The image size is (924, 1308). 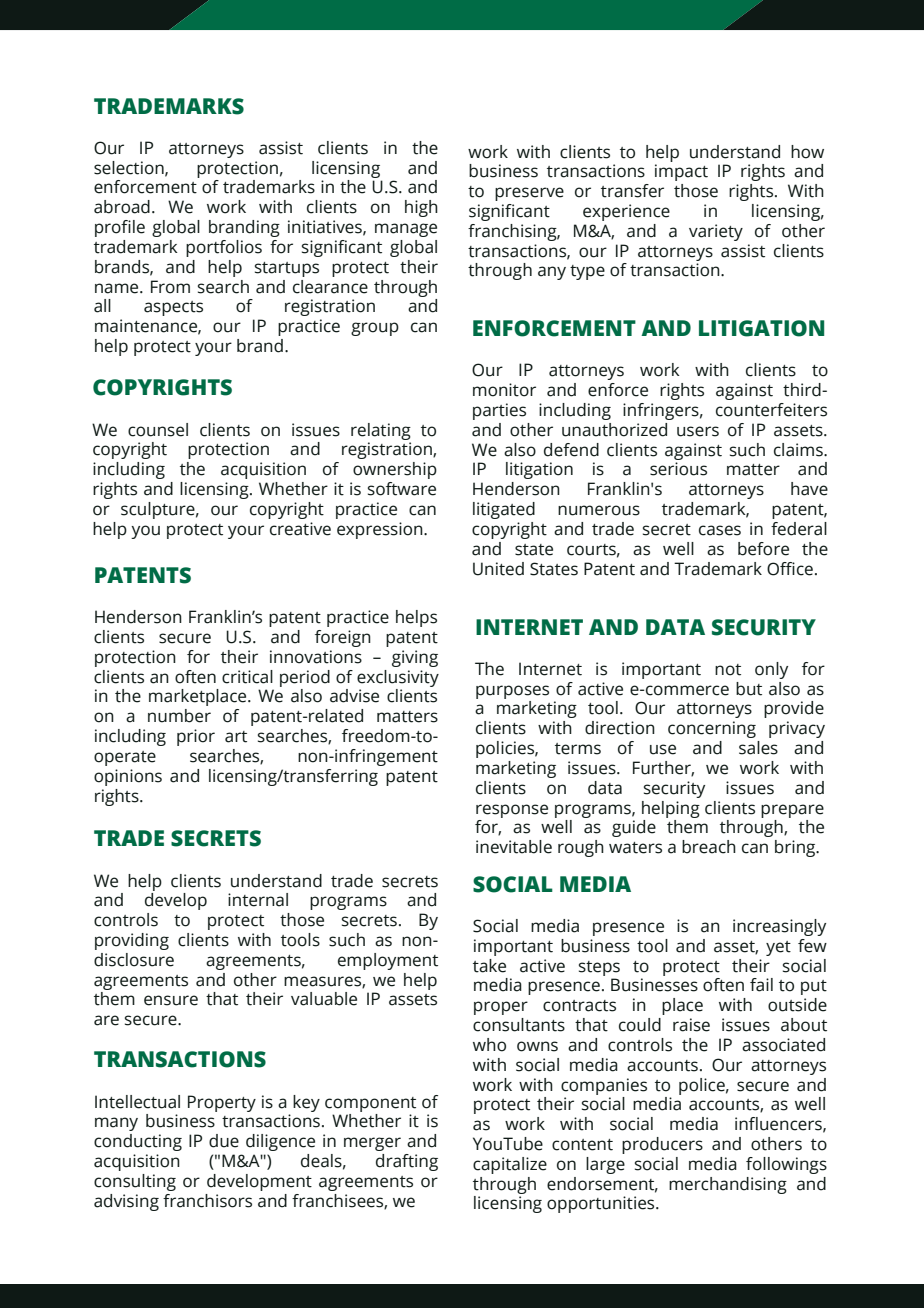 I want to click on not, so click(x=728, y=670).
